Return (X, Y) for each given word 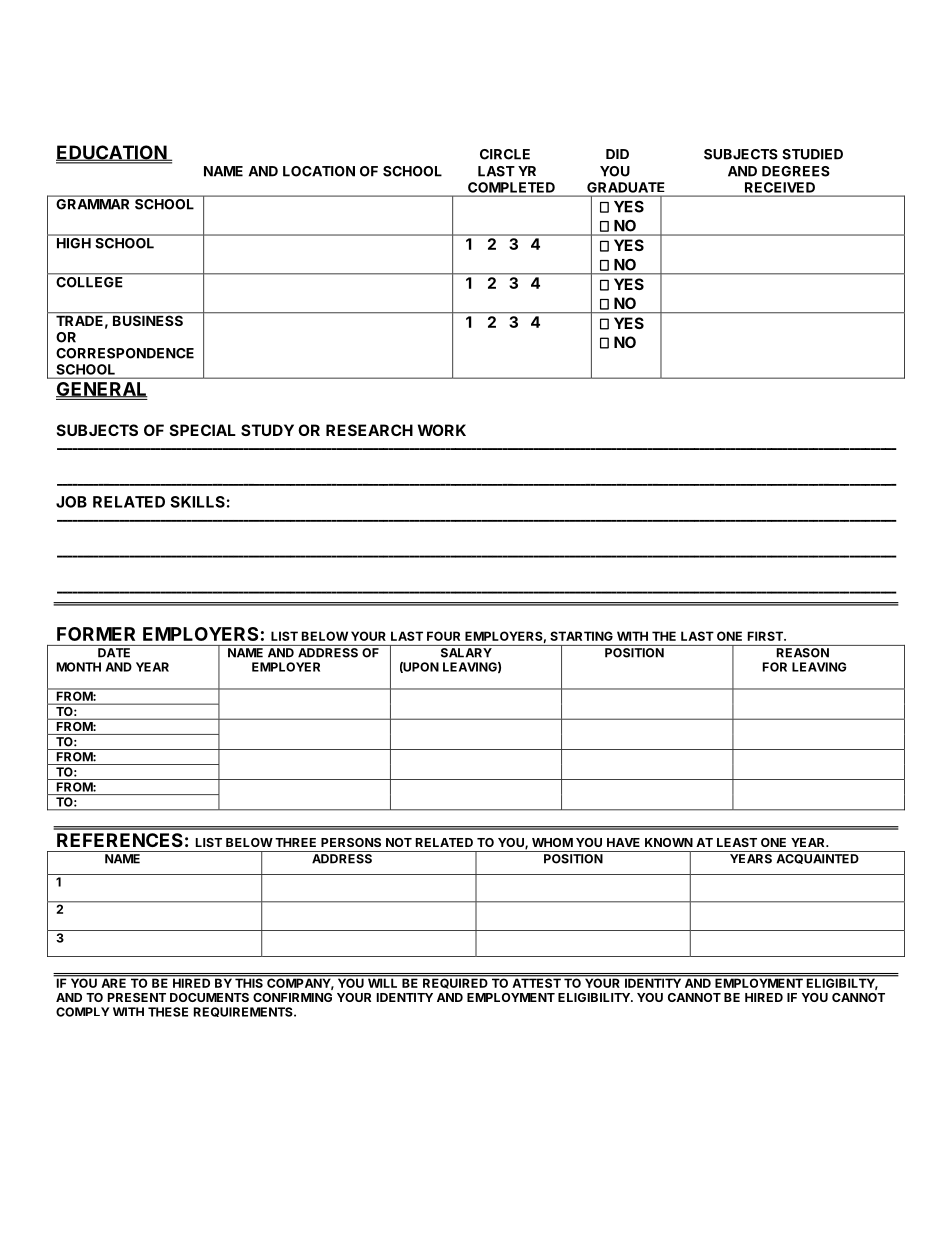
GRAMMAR (93, 204)
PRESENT (137, 997)
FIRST (766, 636)
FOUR (443, 636)
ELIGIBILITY (595, 997)
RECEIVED (780, 187)
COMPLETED (511, 187)
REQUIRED (455, 982)
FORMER (96, 634)
